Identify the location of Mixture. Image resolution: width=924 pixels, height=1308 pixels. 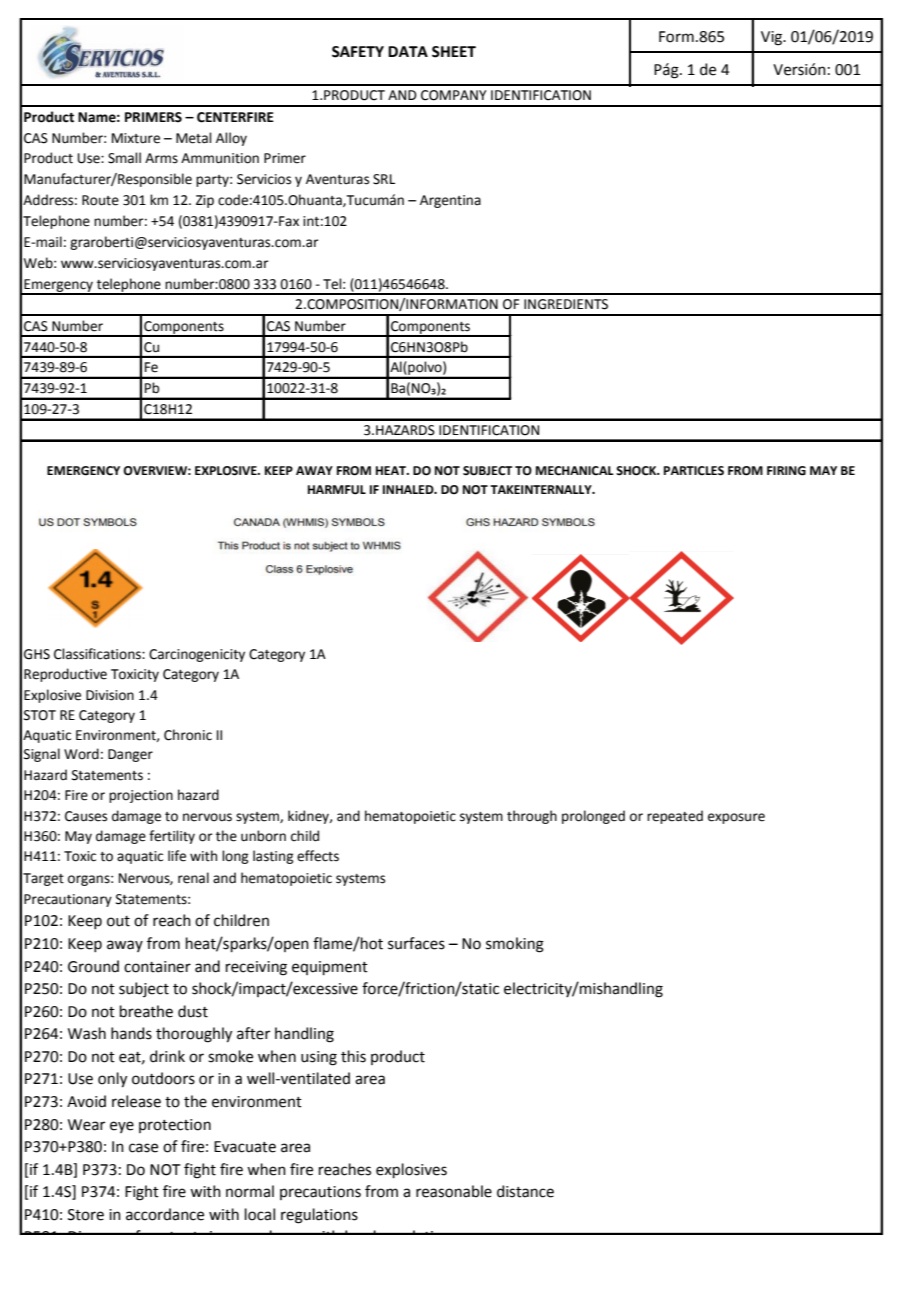
(136, 138).
